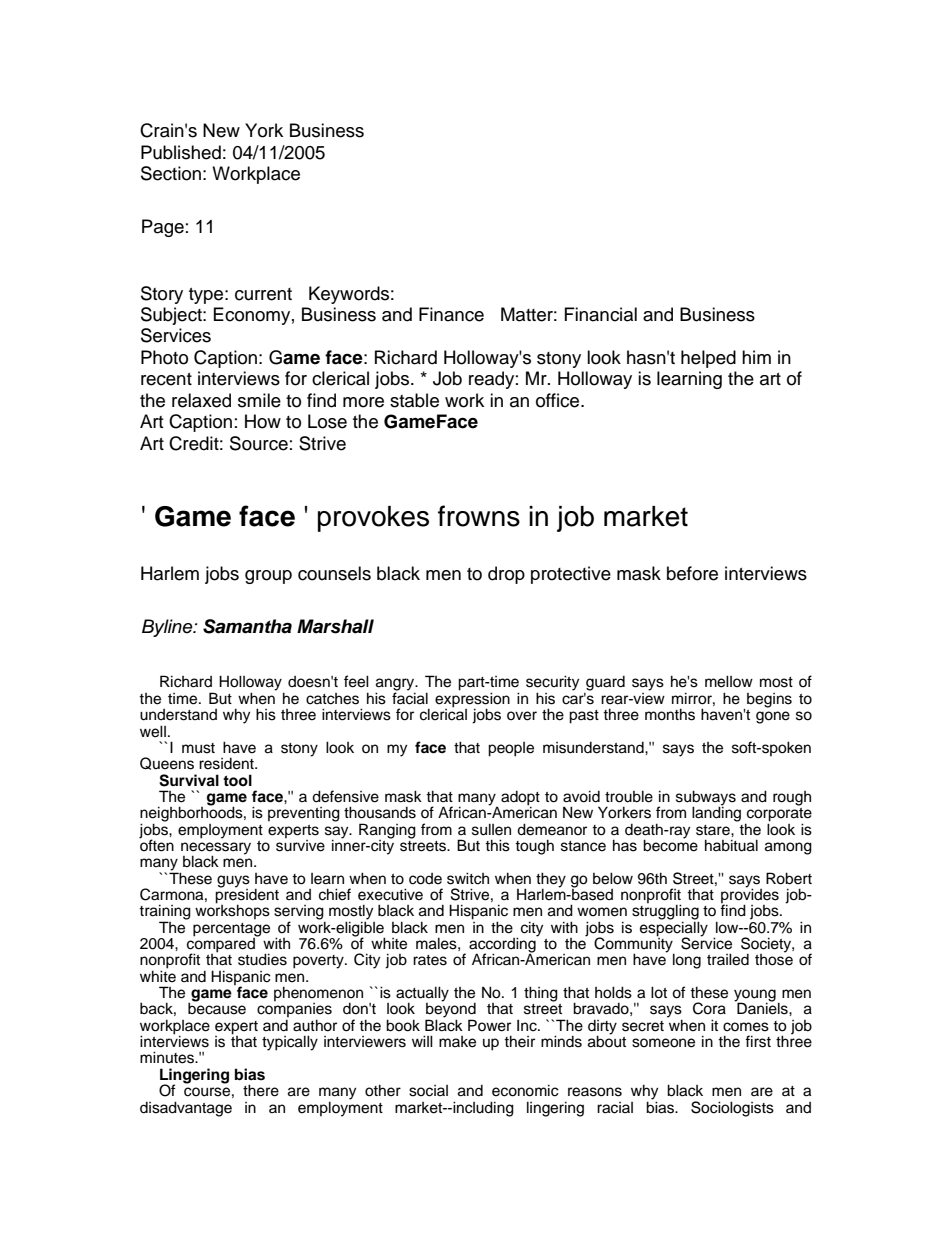  I want to click on Samantha, so click(247, 626).
